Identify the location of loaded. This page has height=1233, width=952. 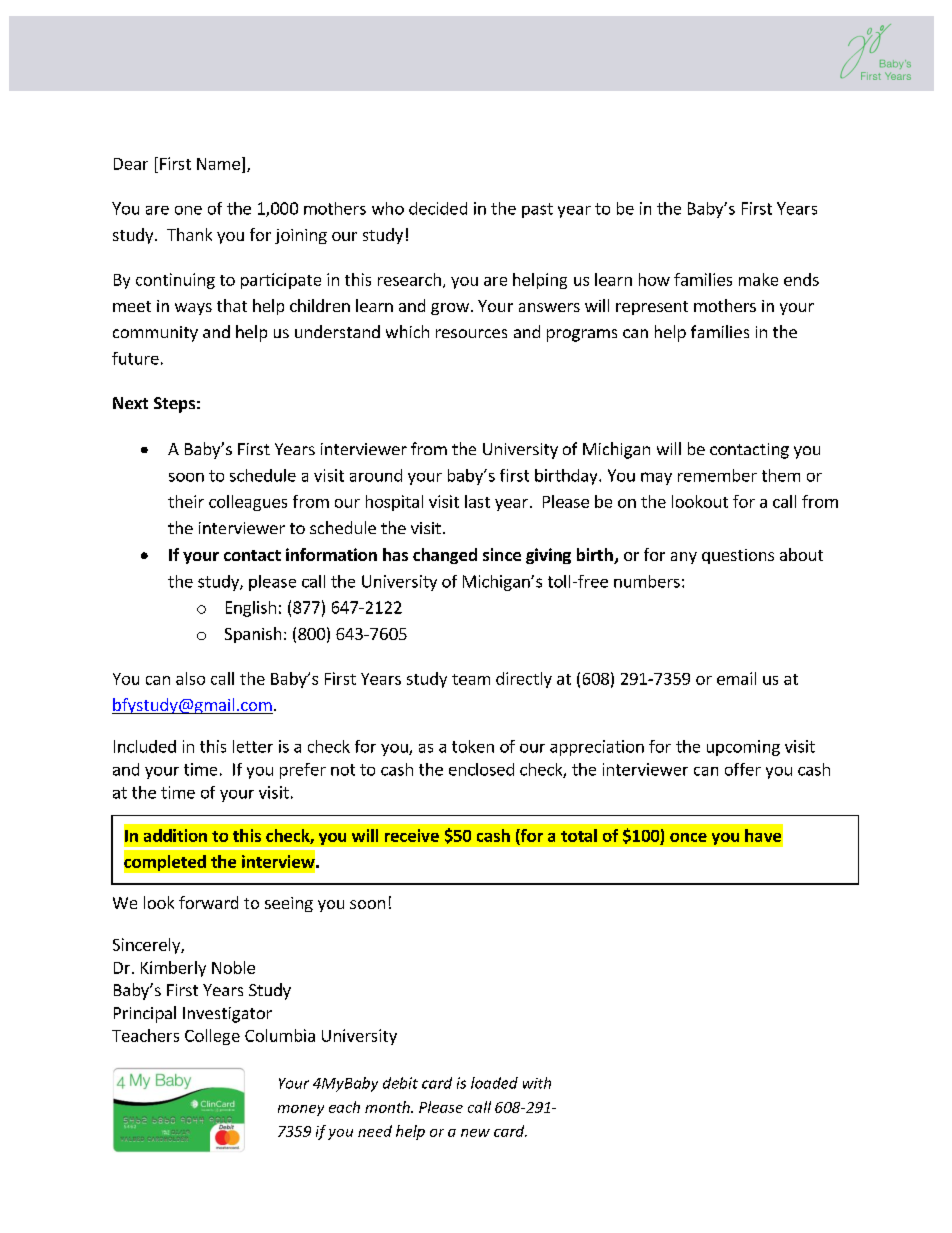
(494, 1083).
